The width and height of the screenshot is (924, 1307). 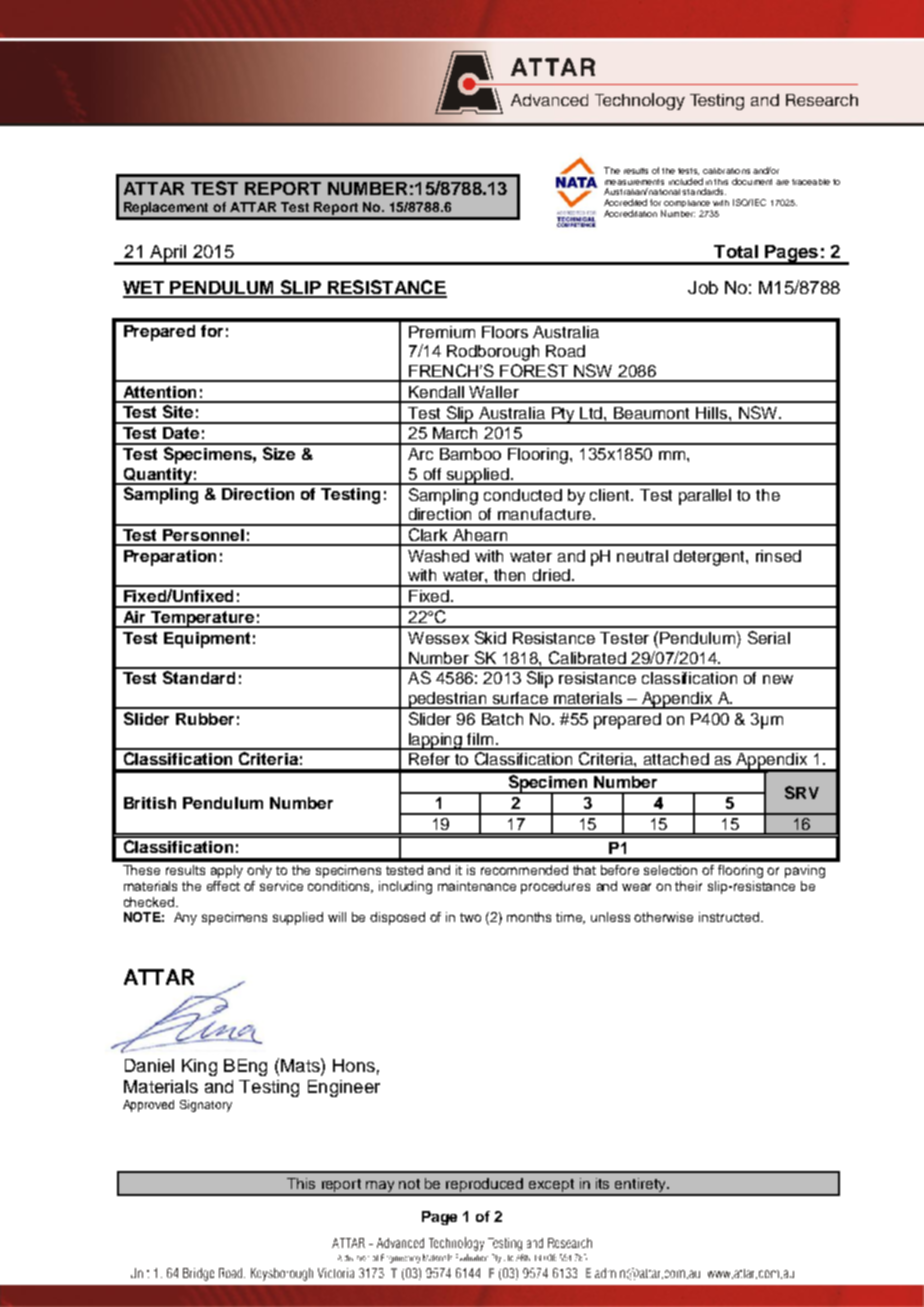 I want to click on parallel, so click(x=705, y=497).
